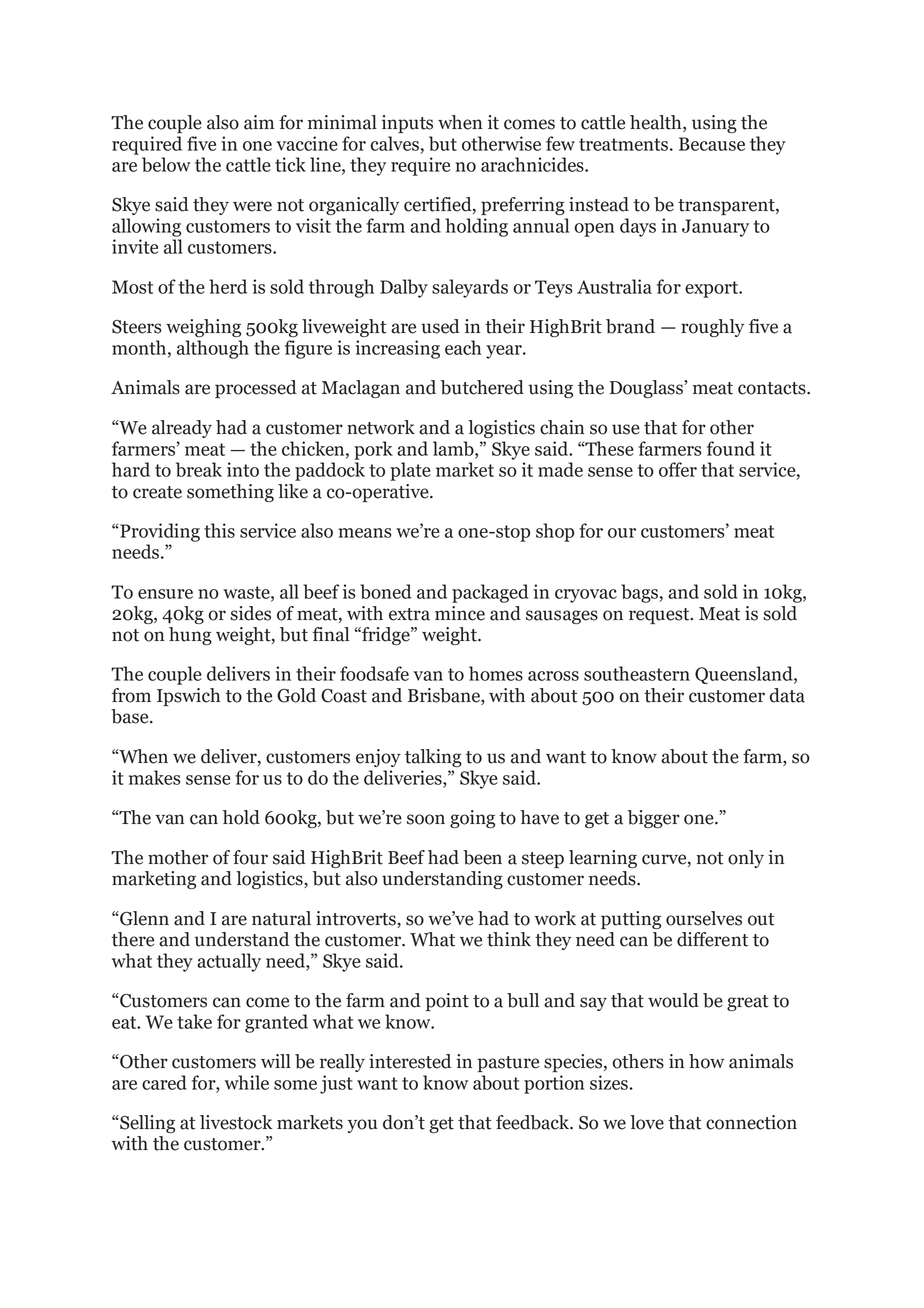 The width and height of the document is (924, 1308). Describe the element at coordinates (199, 469) in the document. I see `break` at that location.
